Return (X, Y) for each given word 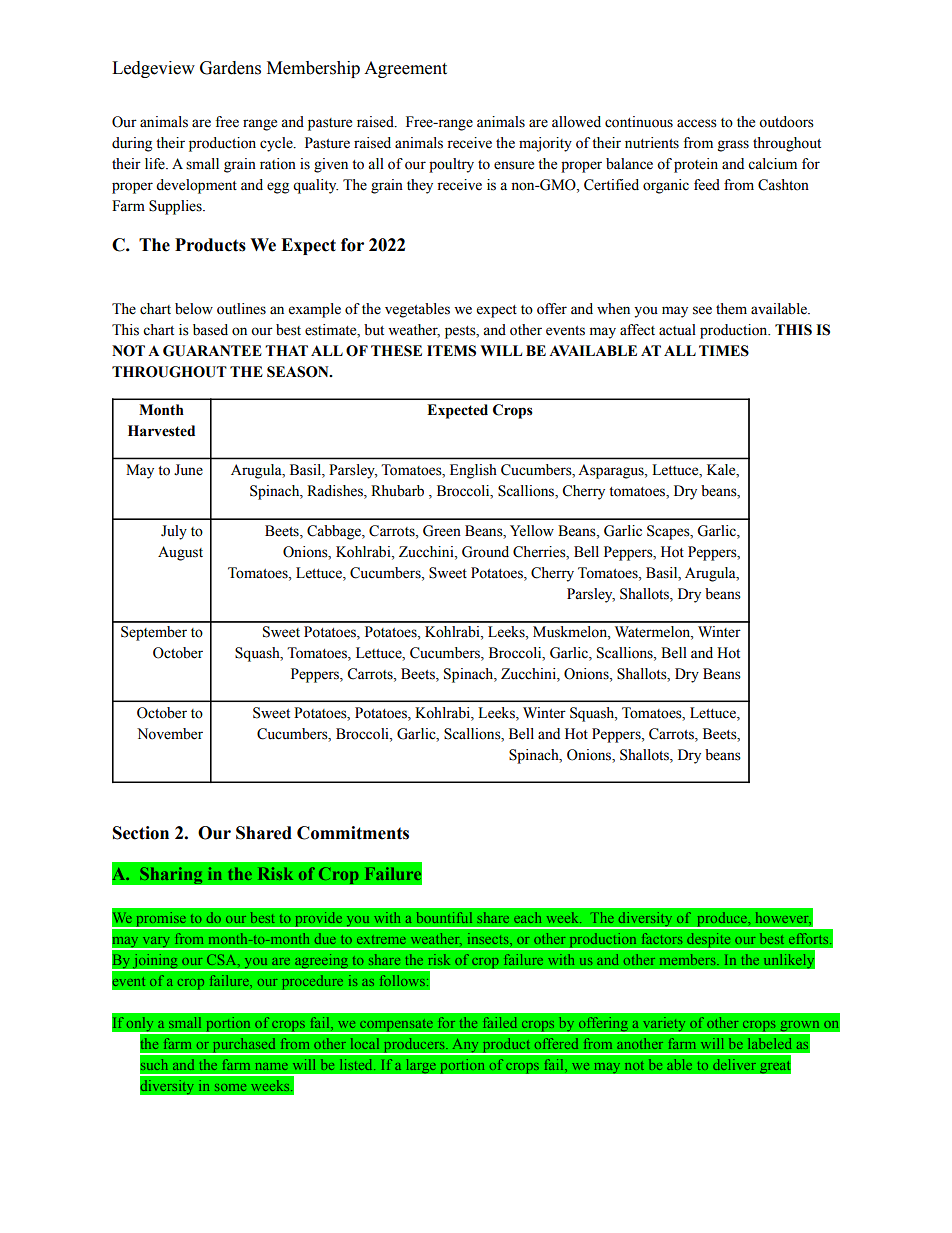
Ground (485, 552)
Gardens (230, 68)
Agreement (405, 69)
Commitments (353, 833)
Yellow (532, 531)
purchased (245, 1046)
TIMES (724, 351)
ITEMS (451, 351)
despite (709, 941)
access (697, 123)
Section (141, 833)
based (210, 330)
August (180, 553)
